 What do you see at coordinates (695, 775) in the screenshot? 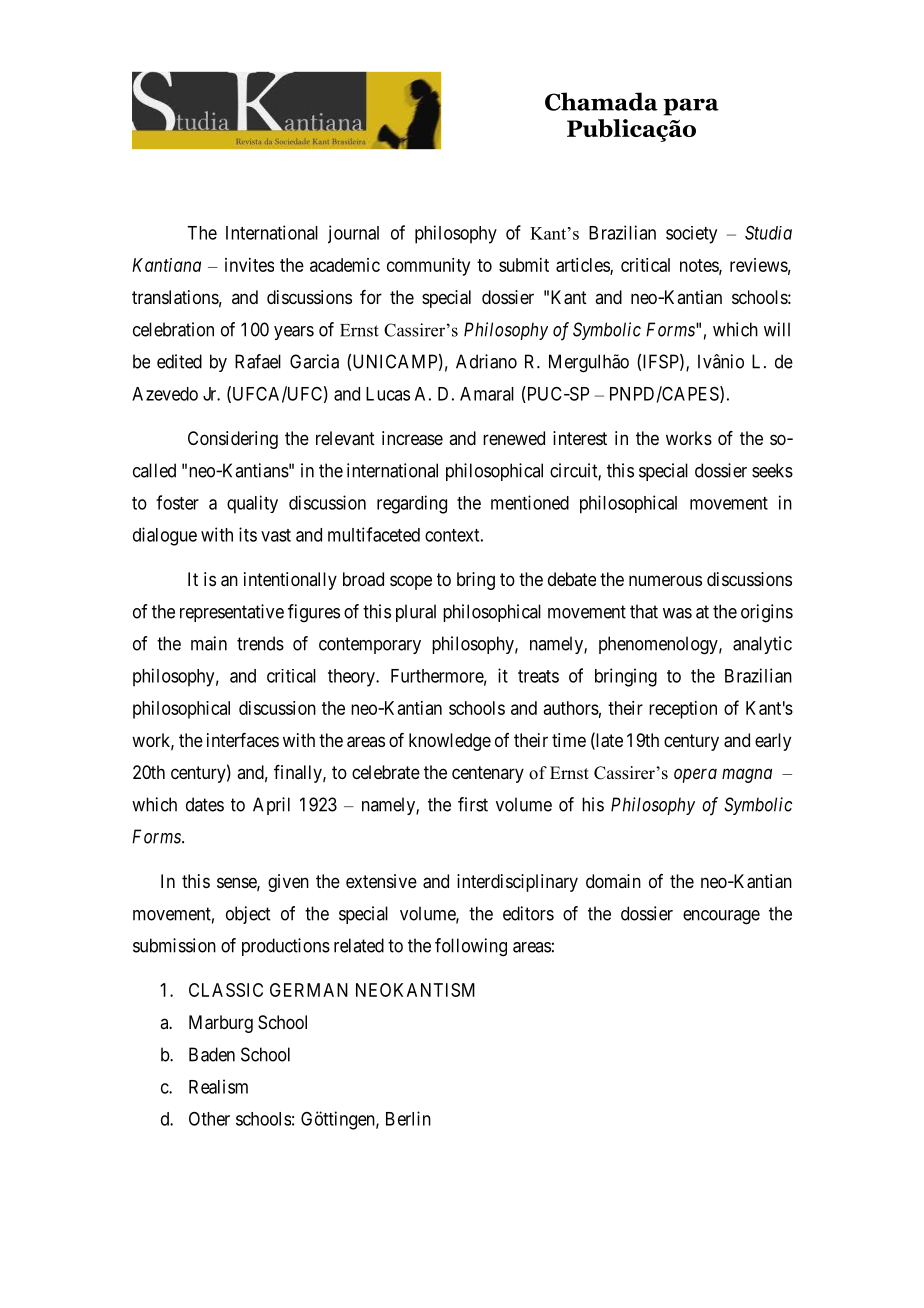
I see `opera` at bounding box center [695, 775].
